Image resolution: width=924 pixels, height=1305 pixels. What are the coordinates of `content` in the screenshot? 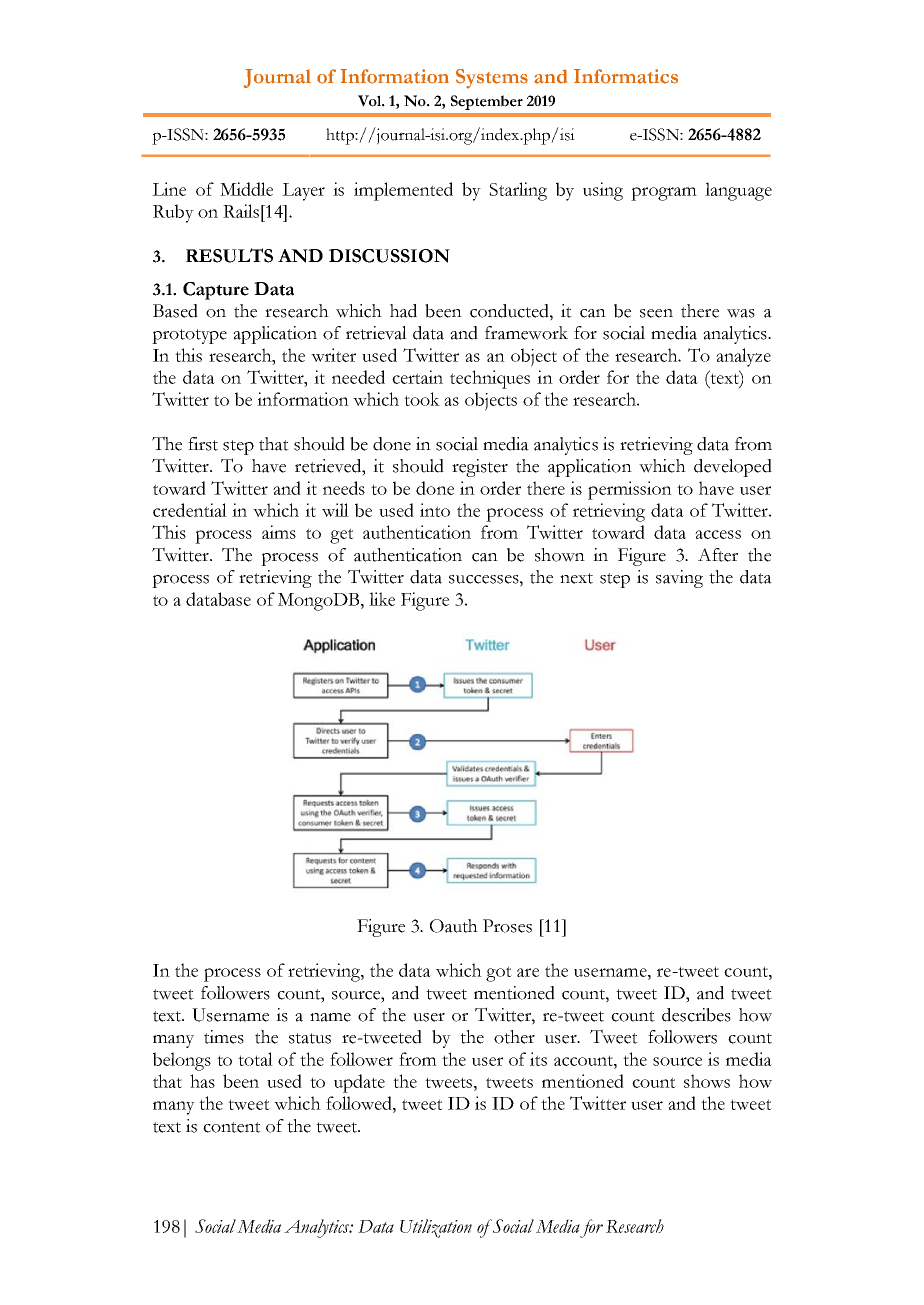 It's located at (232, 1127).
